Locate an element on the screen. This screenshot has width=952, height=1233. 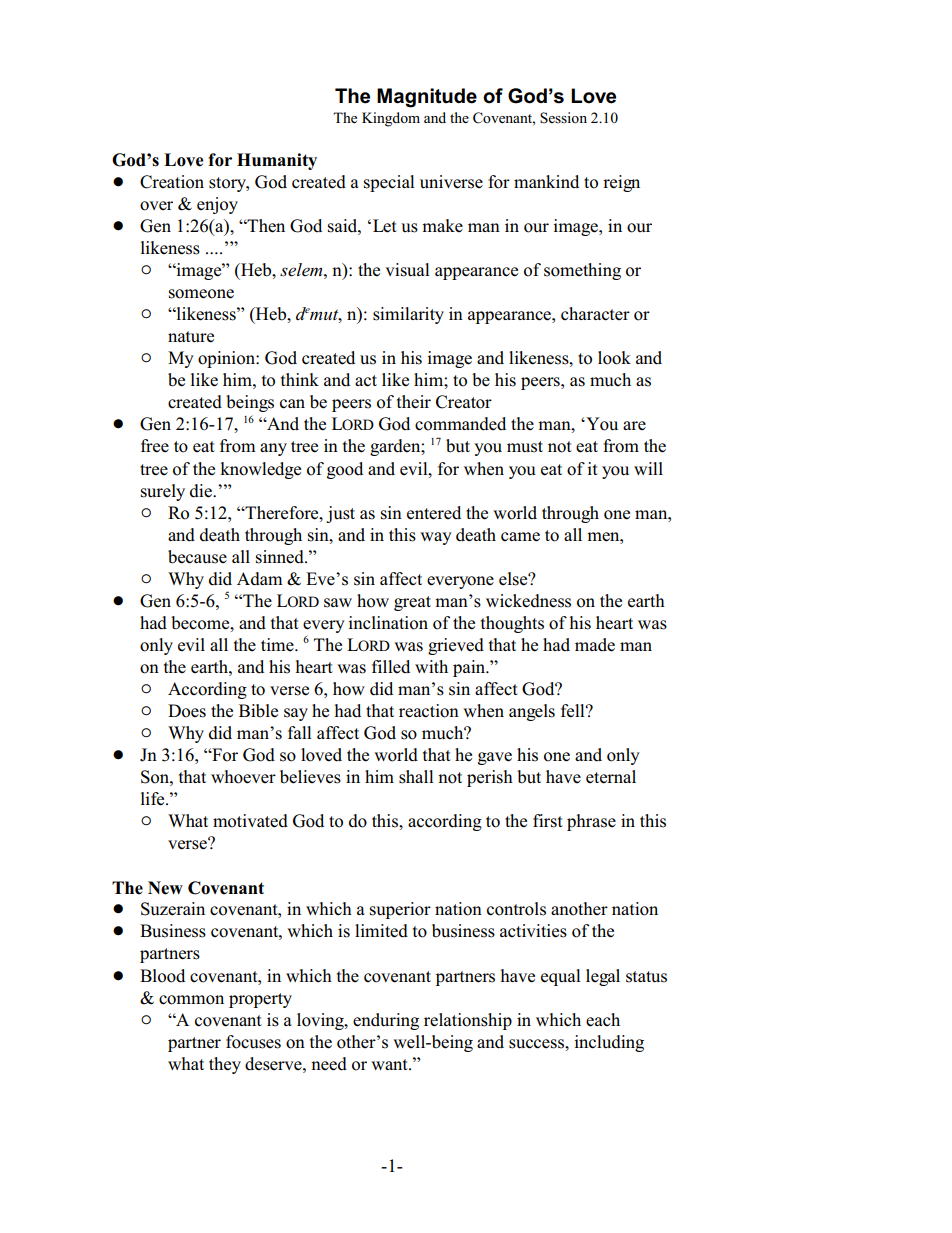
free is located at coordinates (155, 446).
